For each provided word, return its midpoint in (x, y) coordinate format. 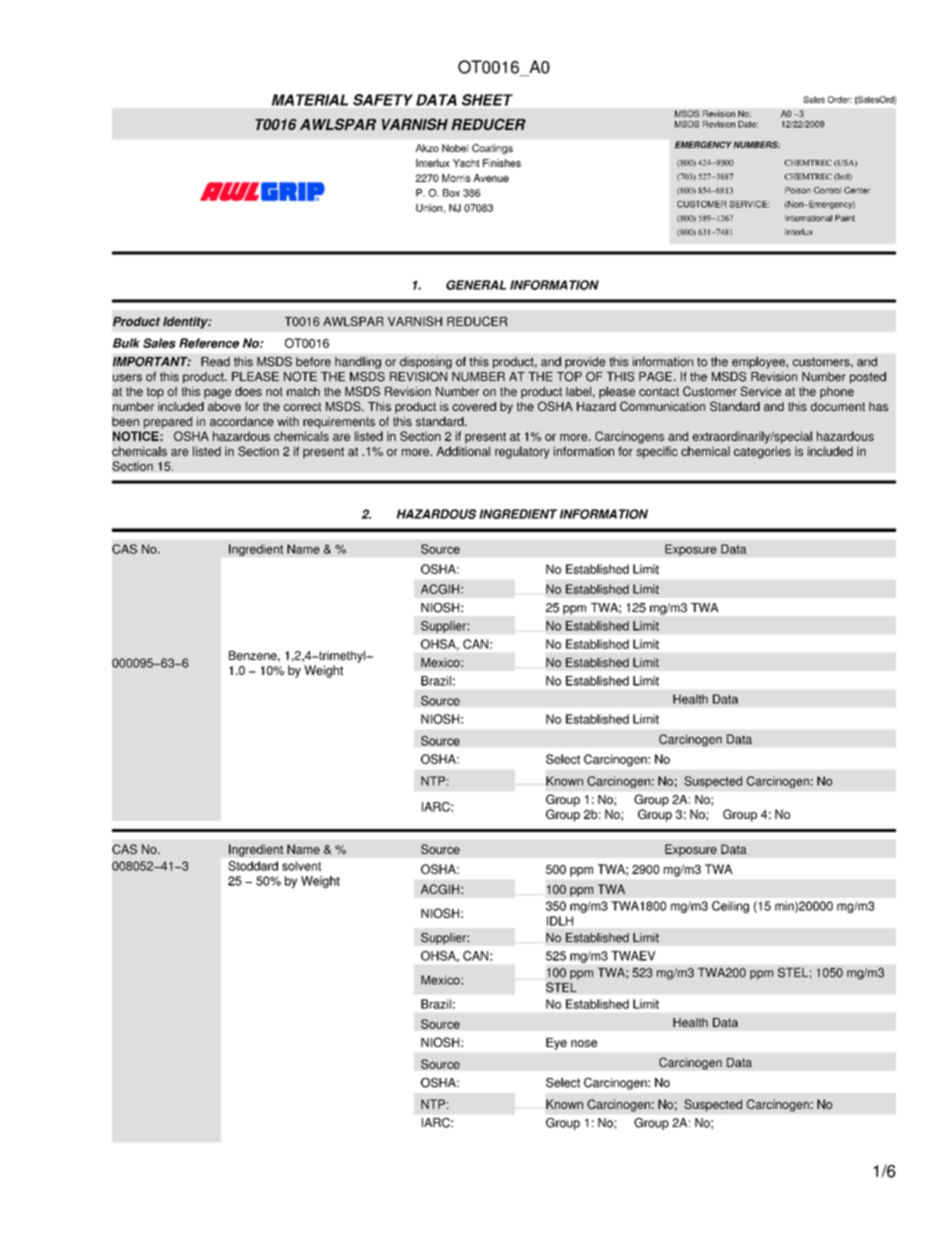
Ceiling (730, 907)
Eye (556, 1044)
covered (474, 406)
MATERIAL (310, 100)
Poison (798, 190)
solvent (301, 866)
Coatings (492, 149)
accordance (242, 421)
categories (762, 452)
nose (584, 1043)
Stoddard (253, 866)
